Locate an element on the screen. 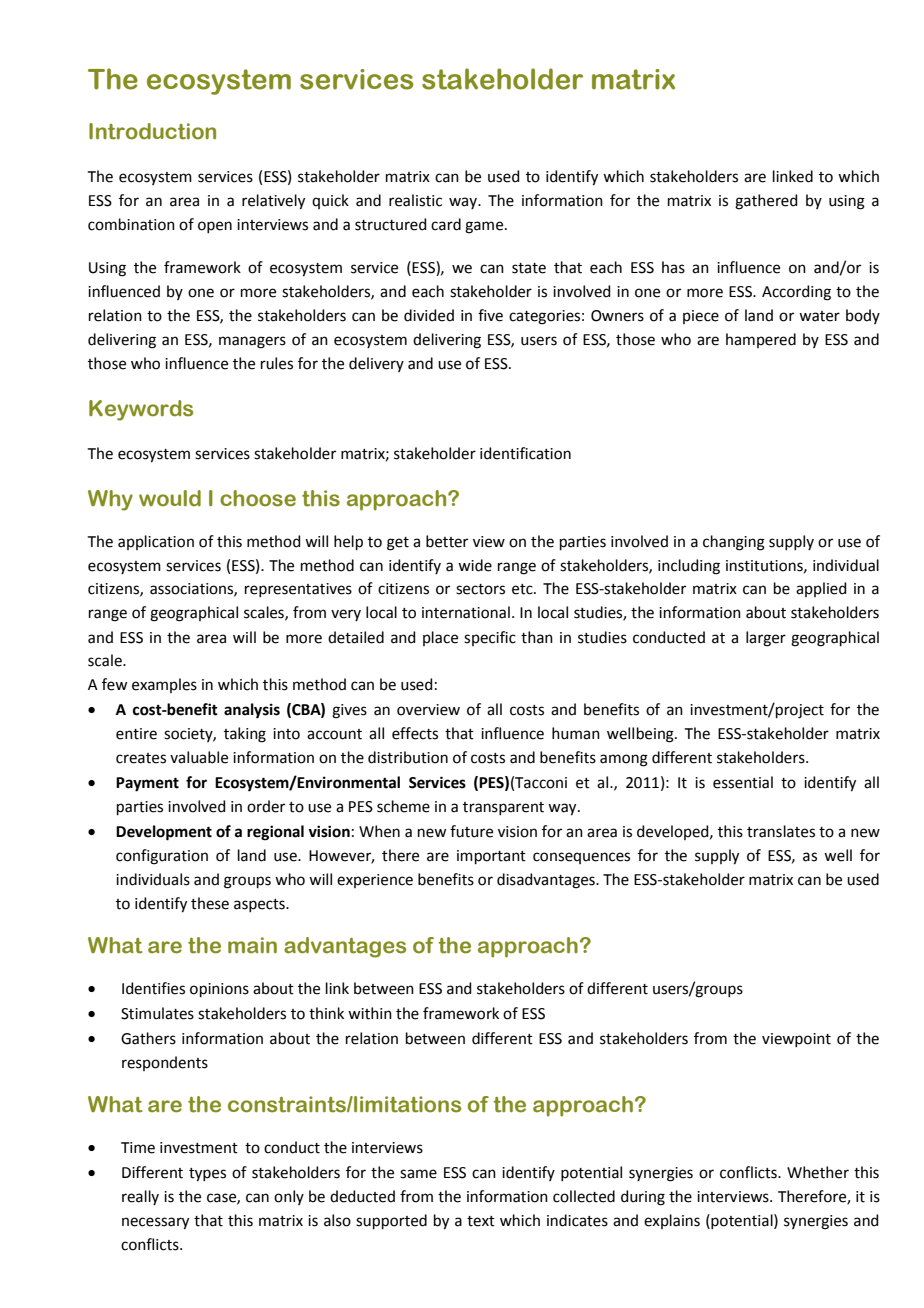  configuration is located at coordinates (162, 857).
